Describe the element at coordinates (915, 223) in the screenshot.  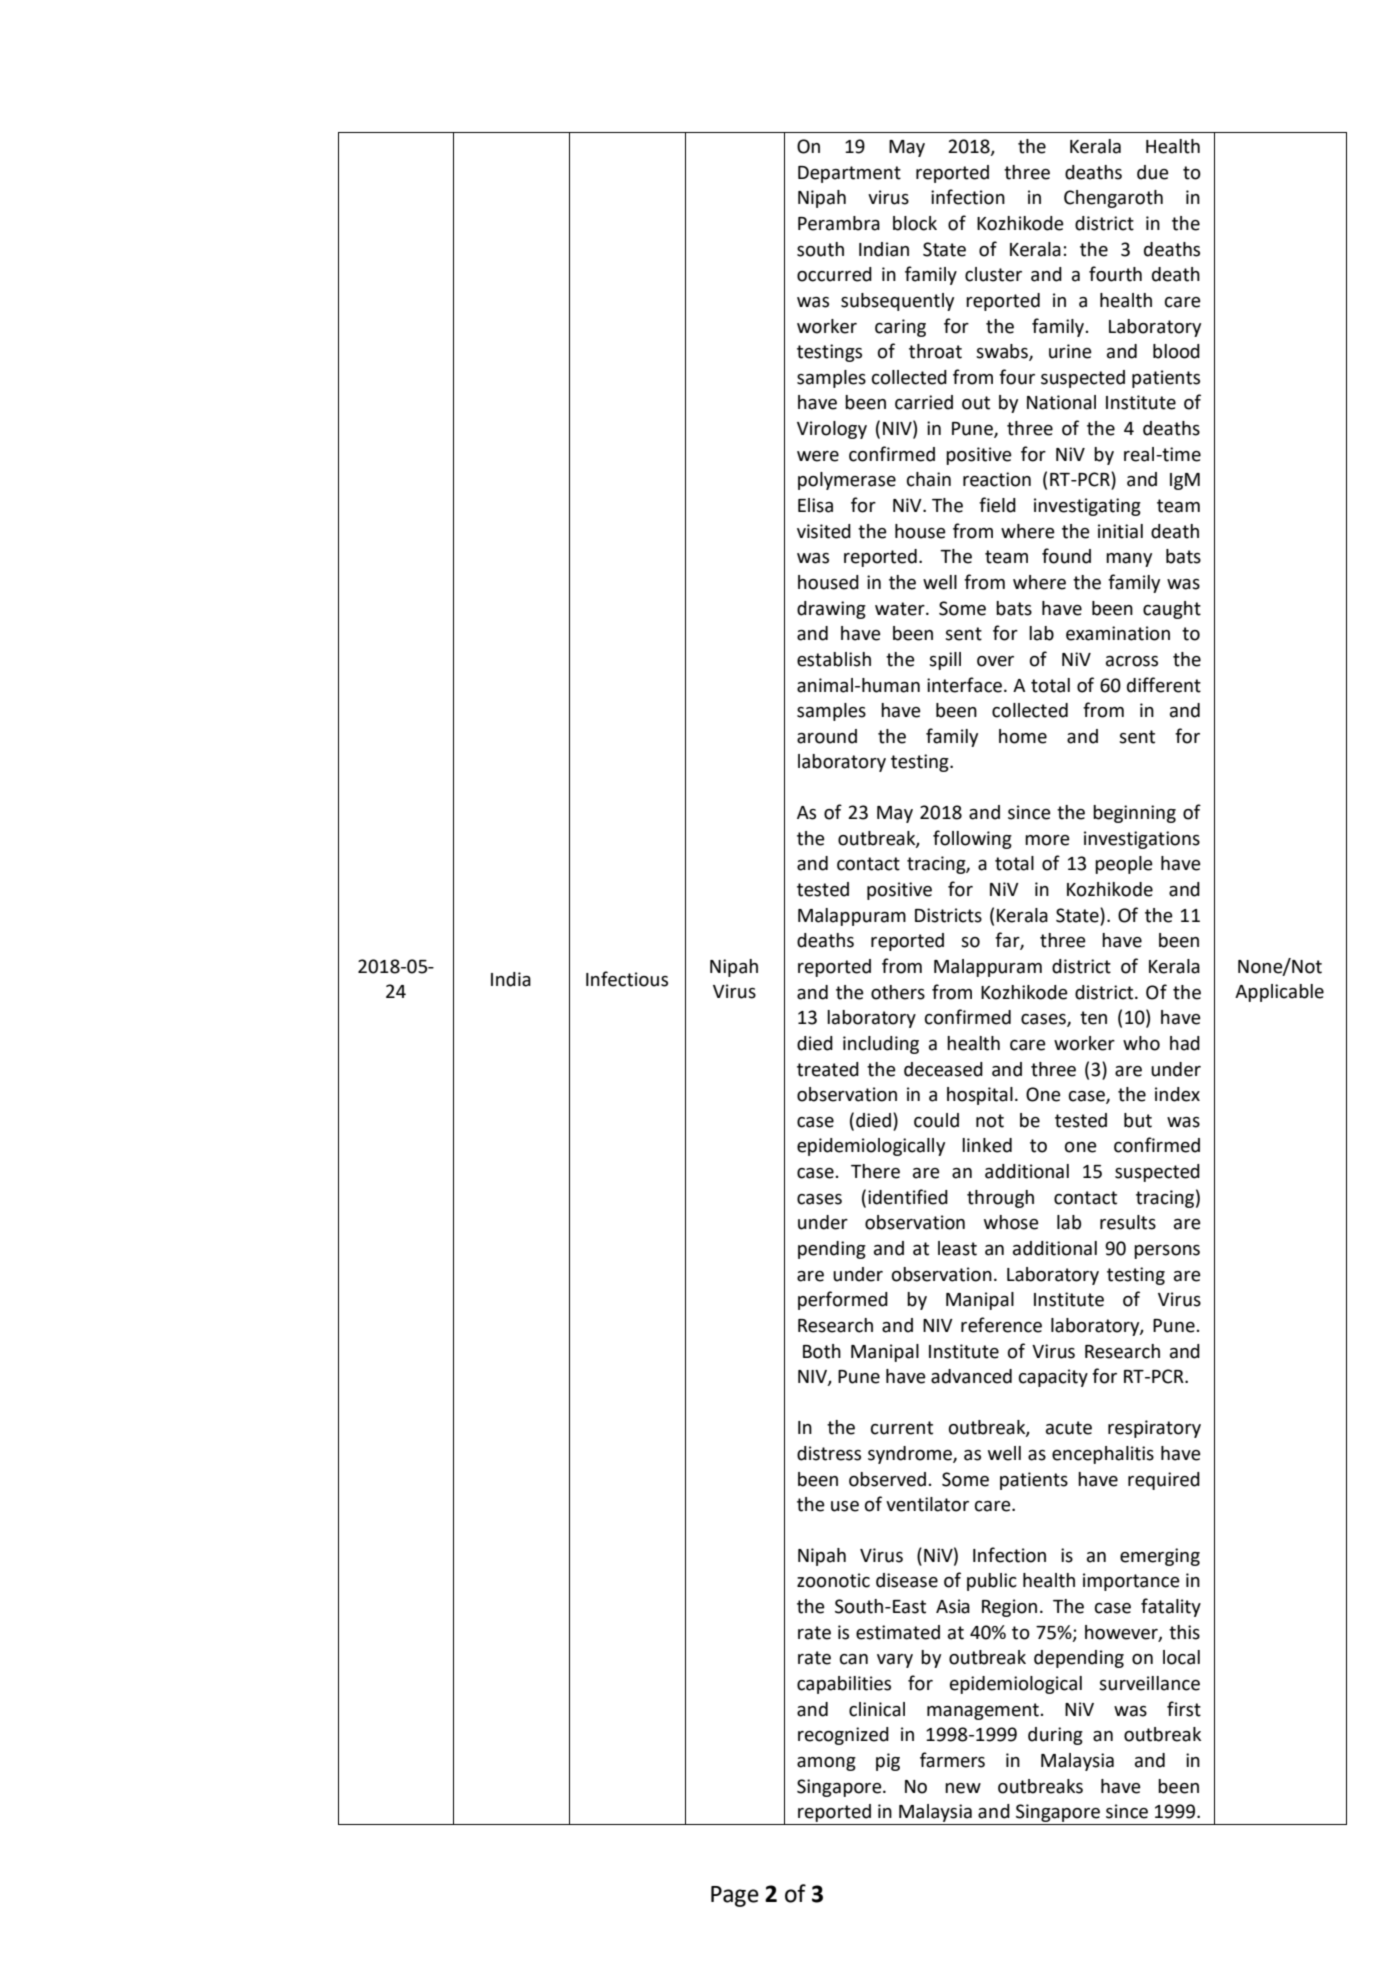
I see `block` at that location.
